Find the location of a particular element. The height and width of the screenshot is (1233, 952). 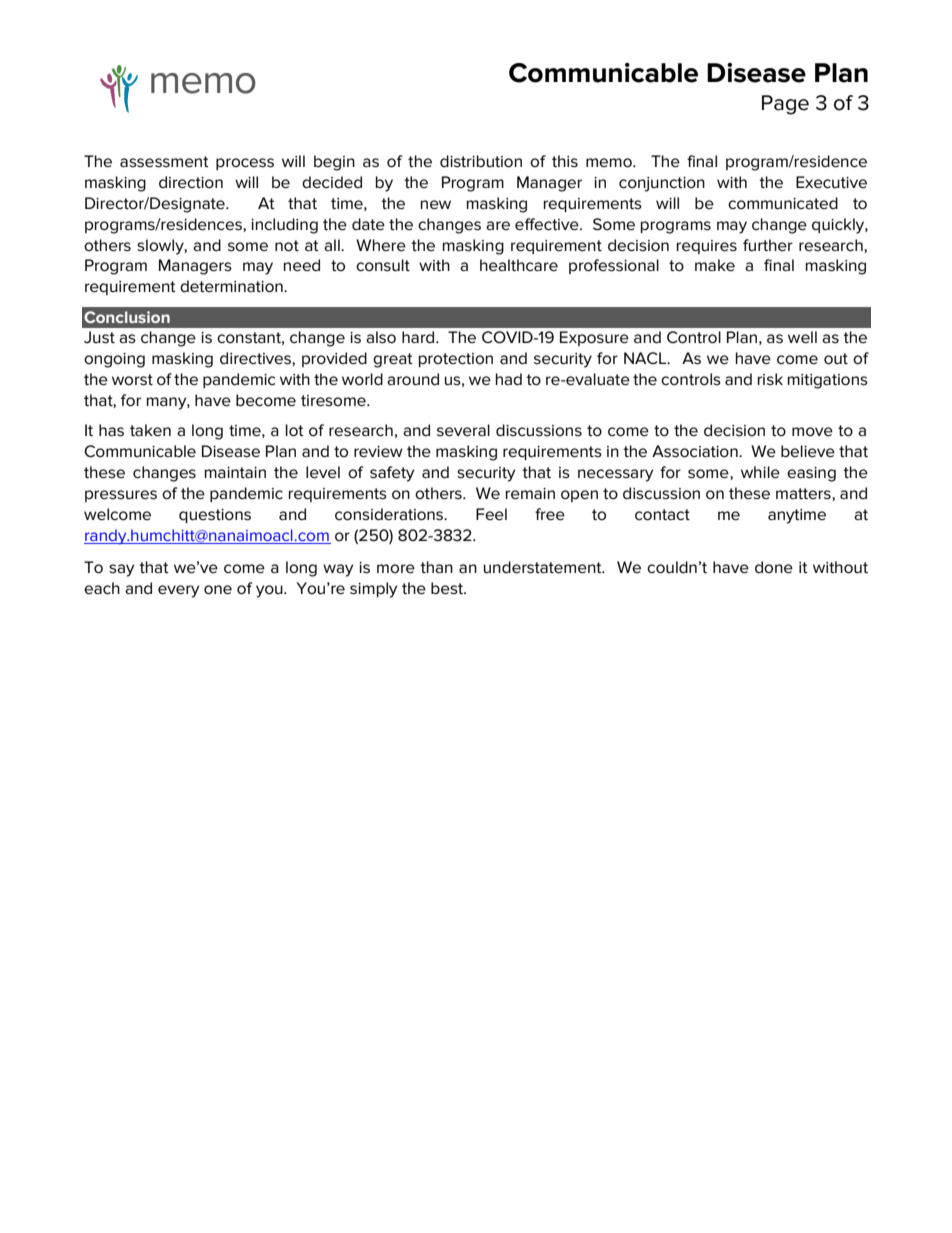

while is located at coordinates (760, 472).
